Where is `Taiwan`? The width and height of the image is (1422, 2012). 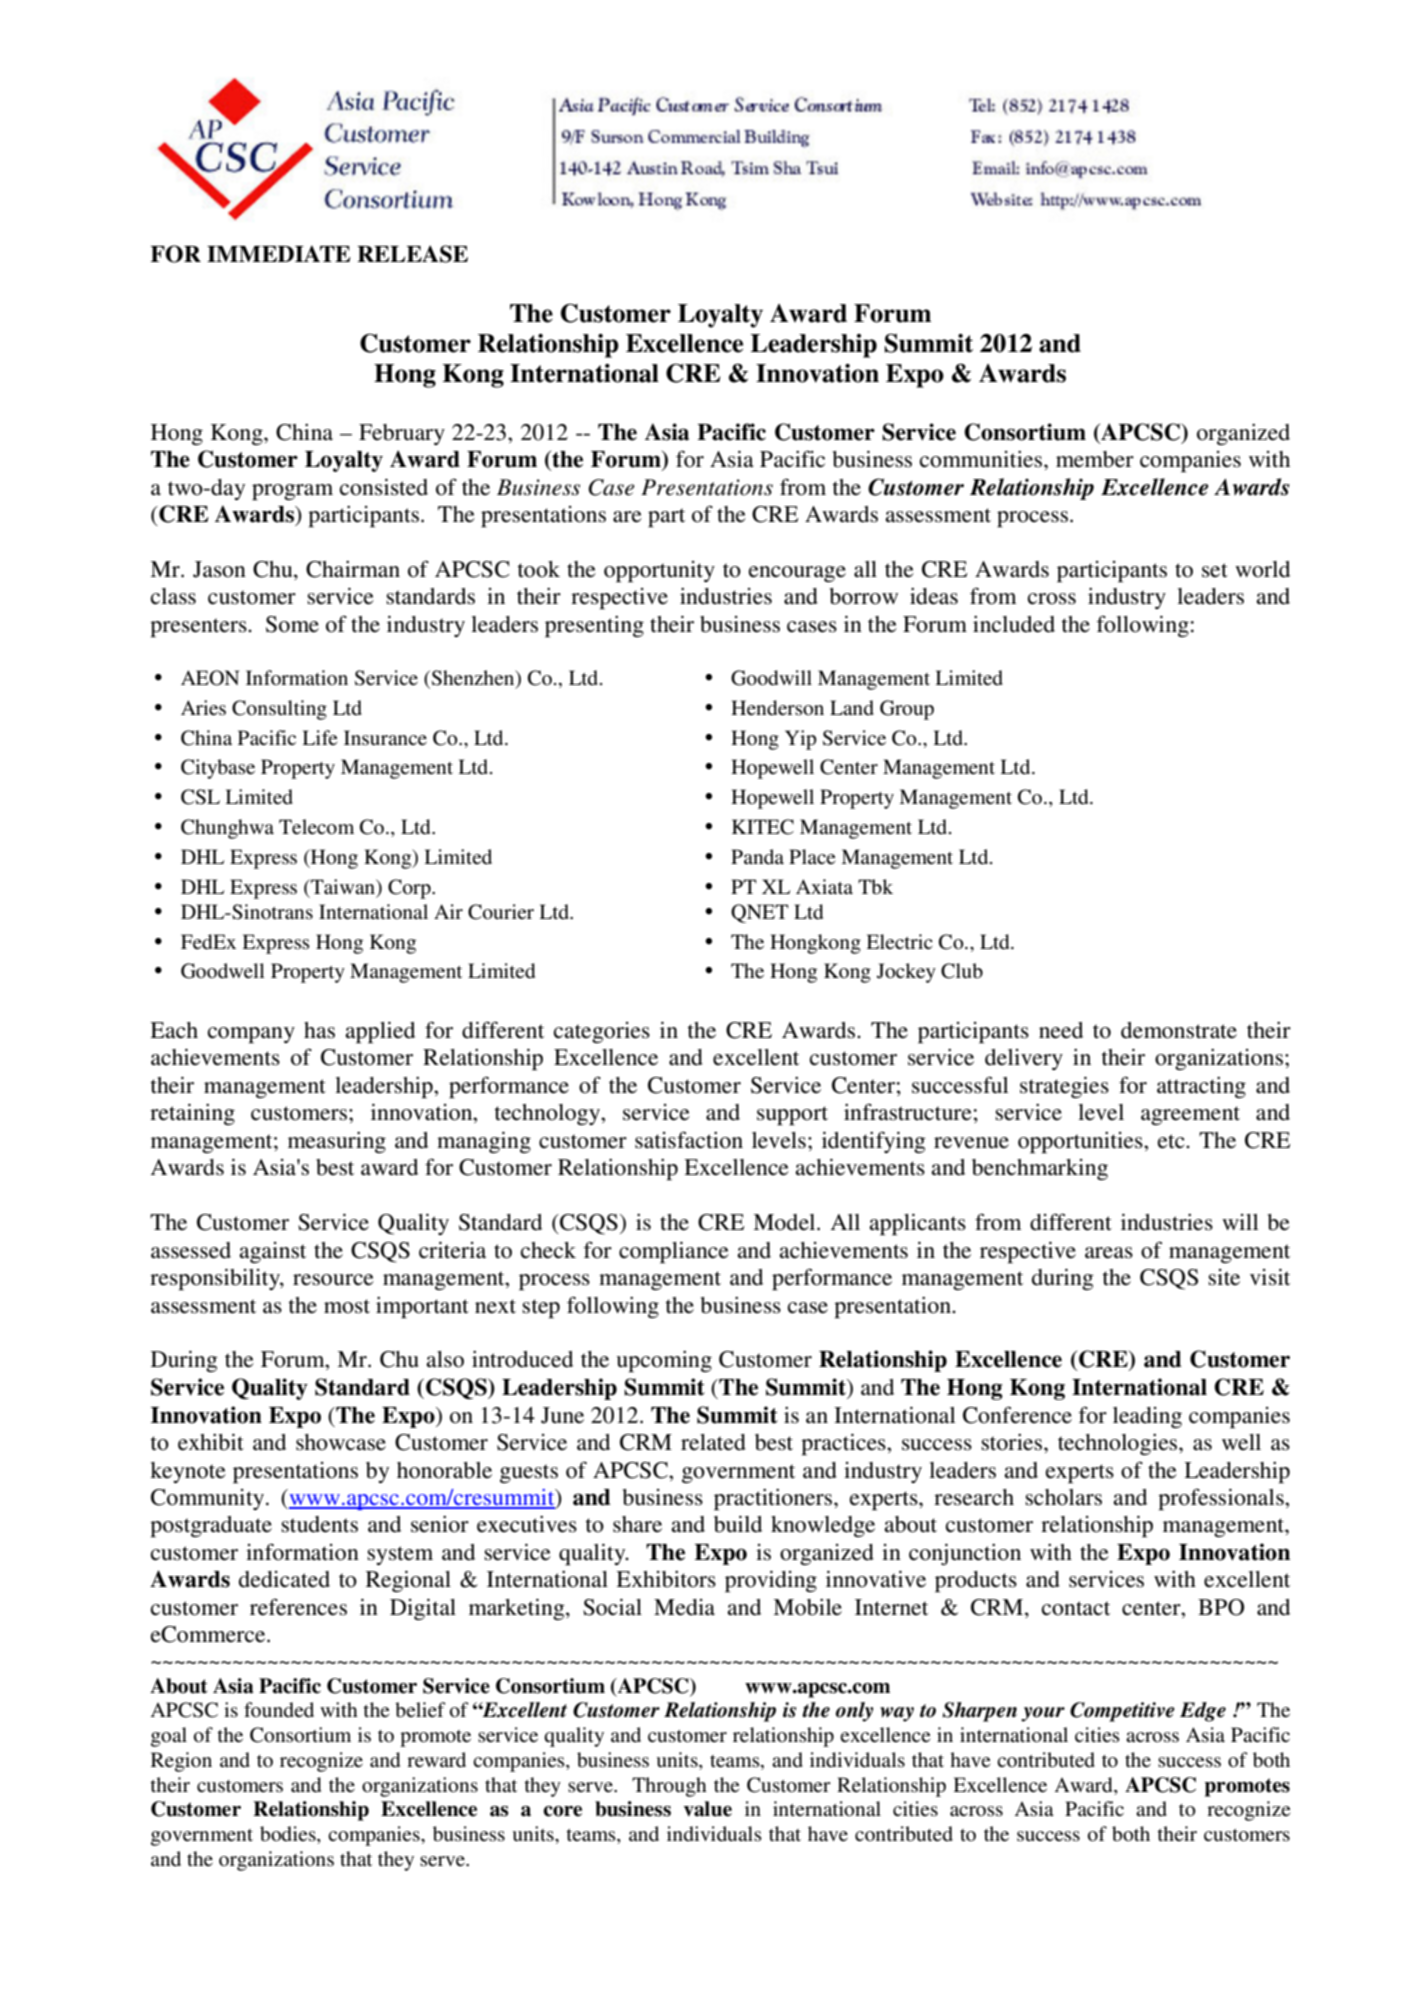
Taiwan is located at coordinates (343, 886).
